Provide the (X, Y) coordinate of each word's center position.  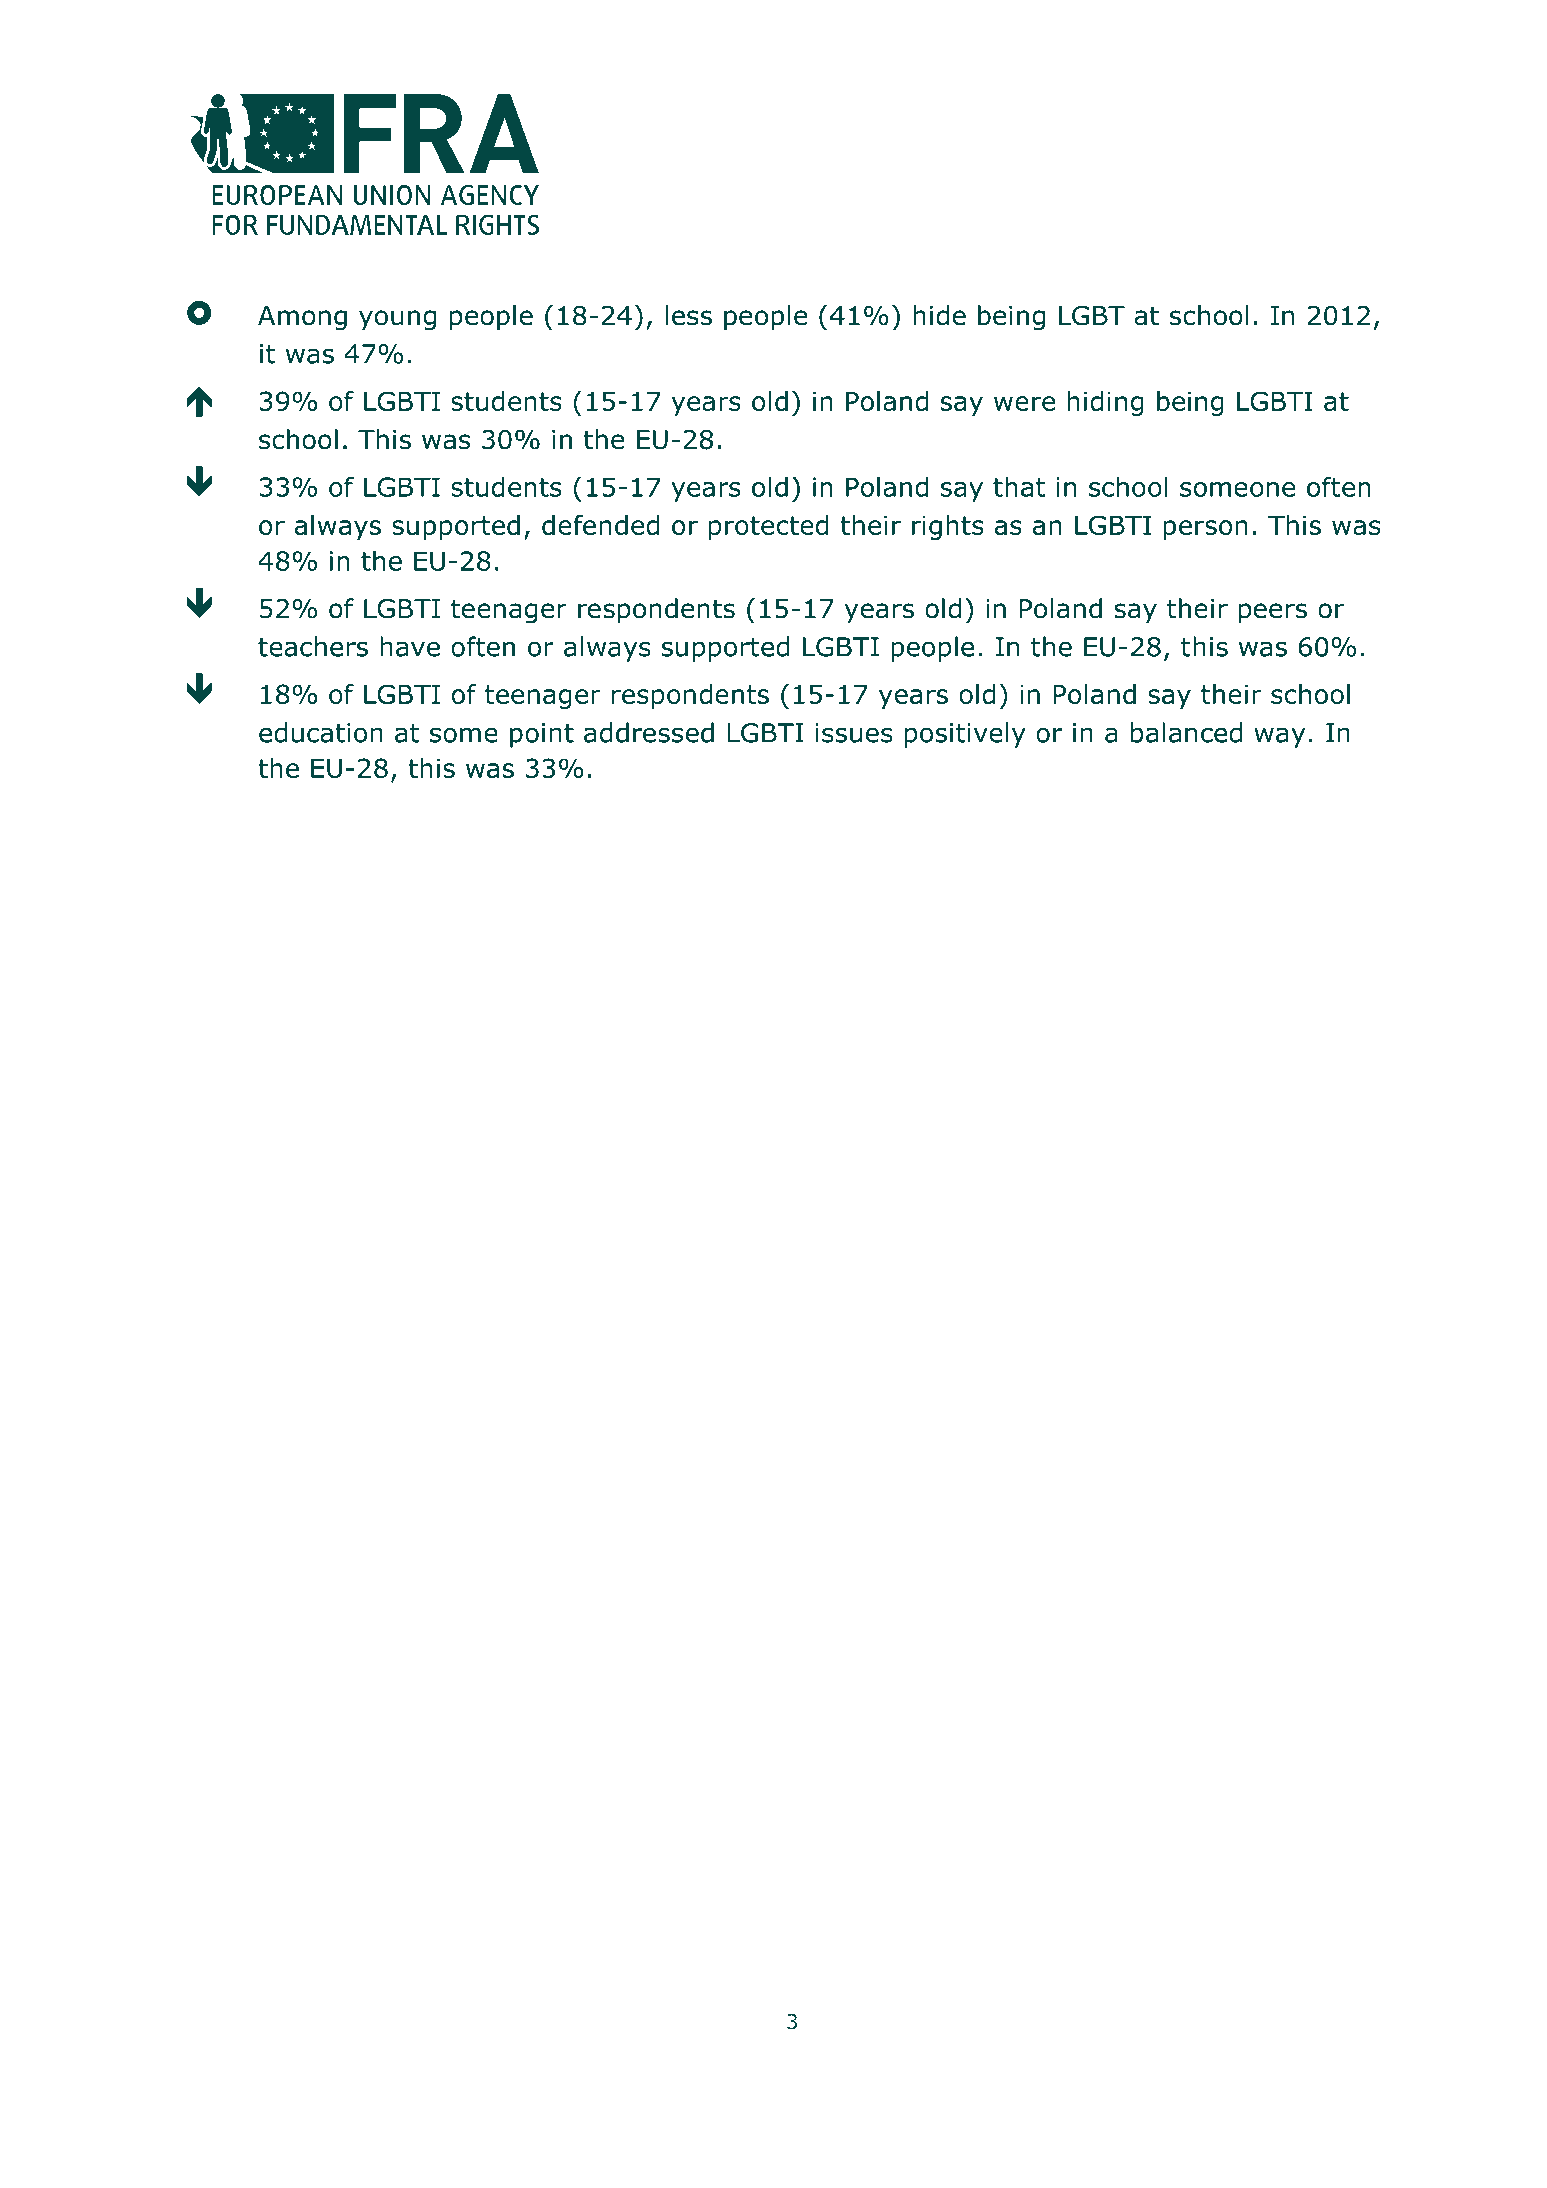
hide (939, 315)
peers (1273, 613)
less (688, 315)
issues (854, 733)
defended (600, 525)
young (397, 320)
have (410, 646)
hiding (1105, 403)
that (1019, 487)
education (321, 732)
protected (769, 527)
